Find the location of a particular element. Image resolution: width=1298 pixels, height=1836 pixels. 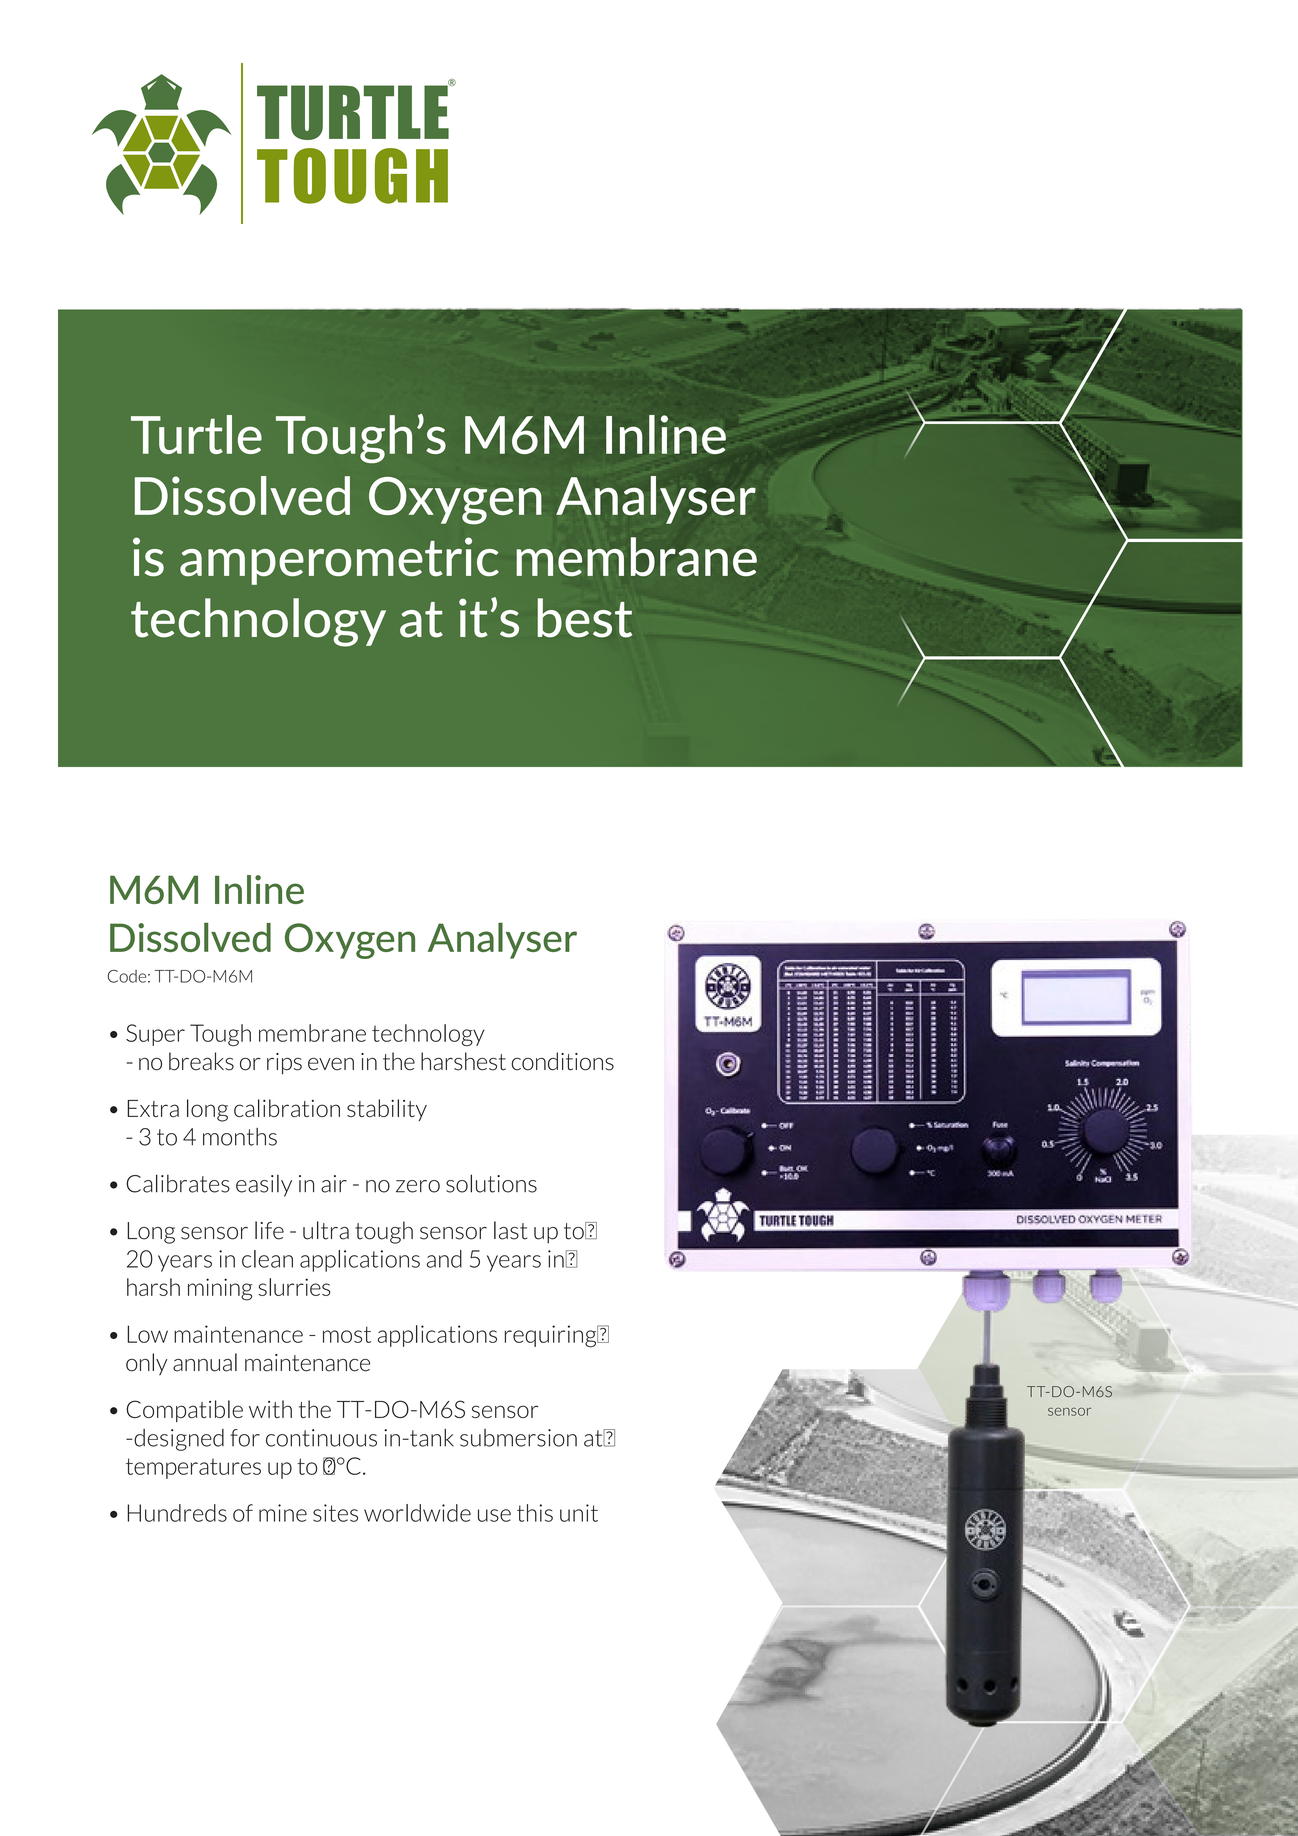

Super is located at coordinates (155, 1035).
